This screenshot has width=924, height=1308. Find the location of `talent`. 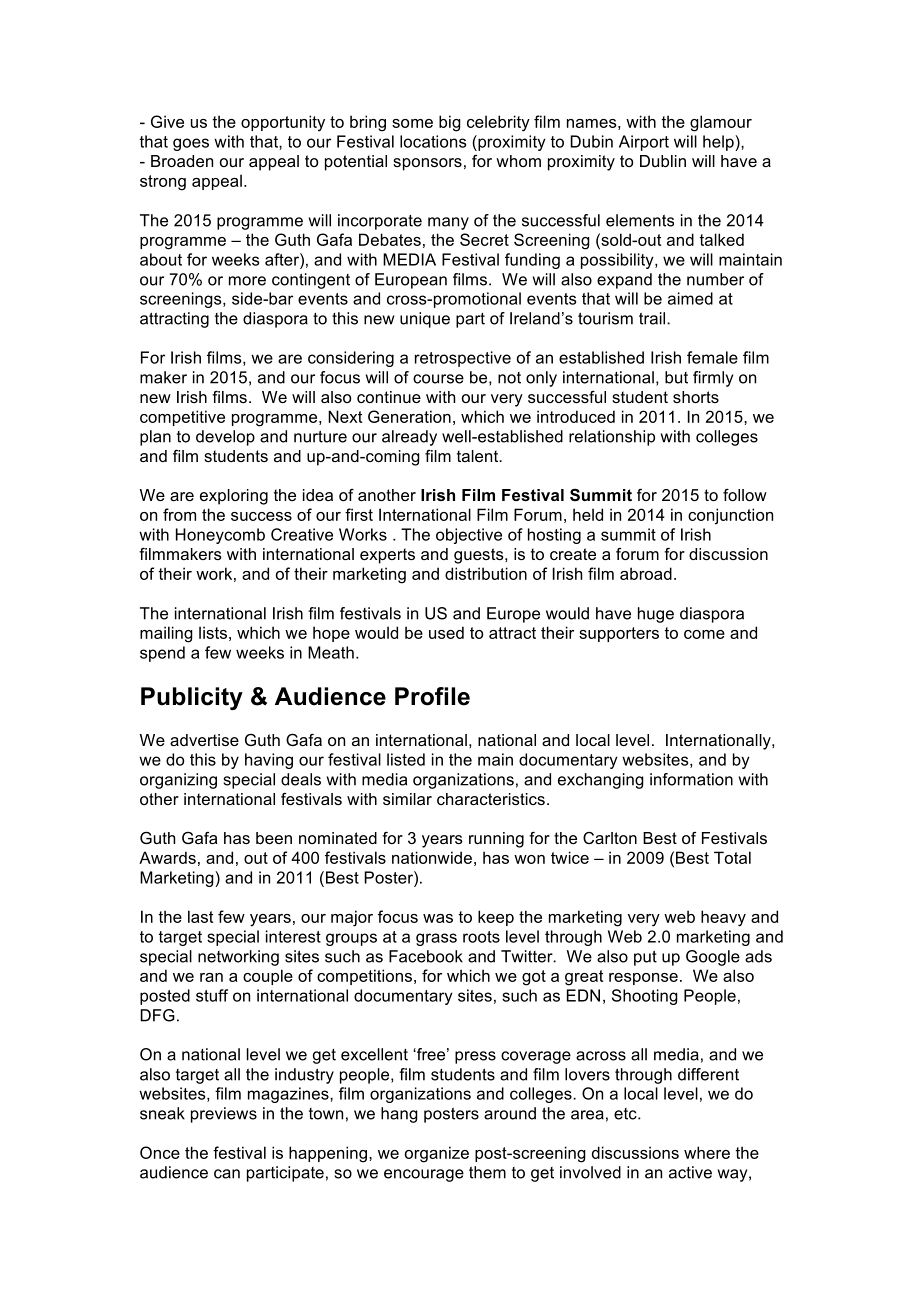

talent is located at coordinates (479, 456).
